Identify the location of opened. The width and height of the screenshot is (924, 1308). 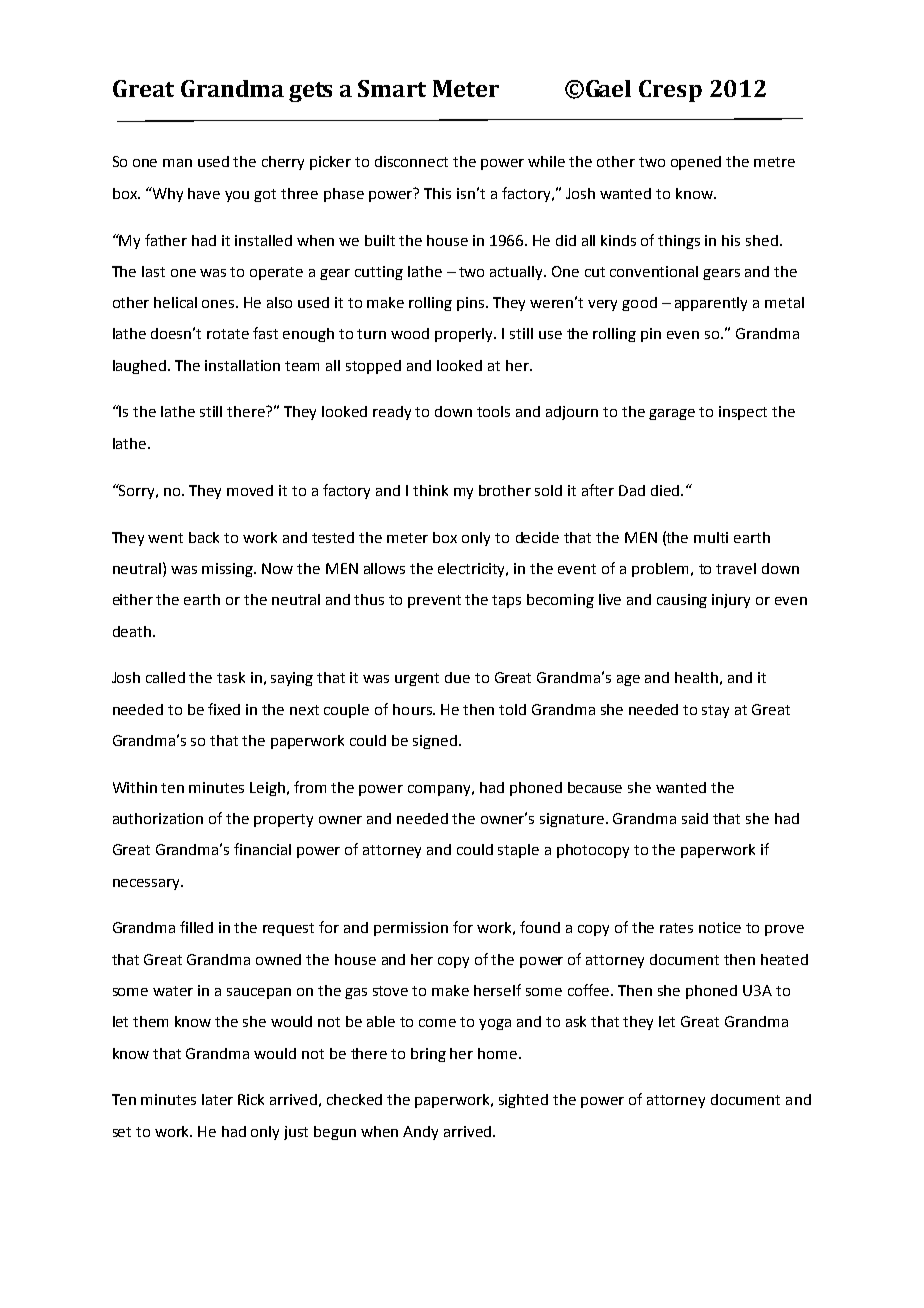
(696, 163).
